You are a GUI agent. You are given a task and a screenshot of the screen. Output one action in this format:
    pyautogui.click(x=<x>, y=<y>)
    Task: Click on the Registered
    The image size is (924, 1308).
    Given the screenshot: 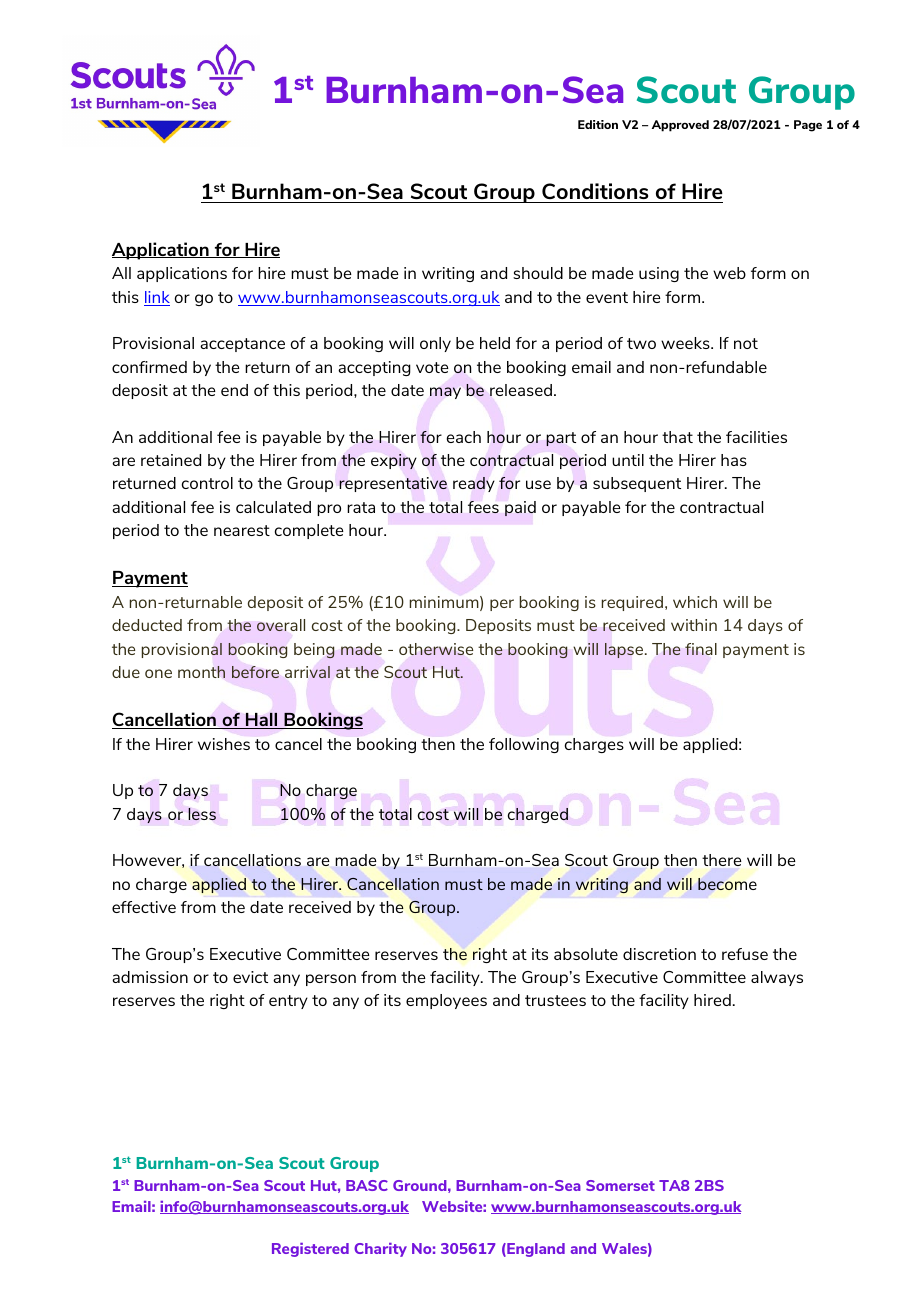 What is the action you would take?
    pyautogui.click(x=310, y=1250)
